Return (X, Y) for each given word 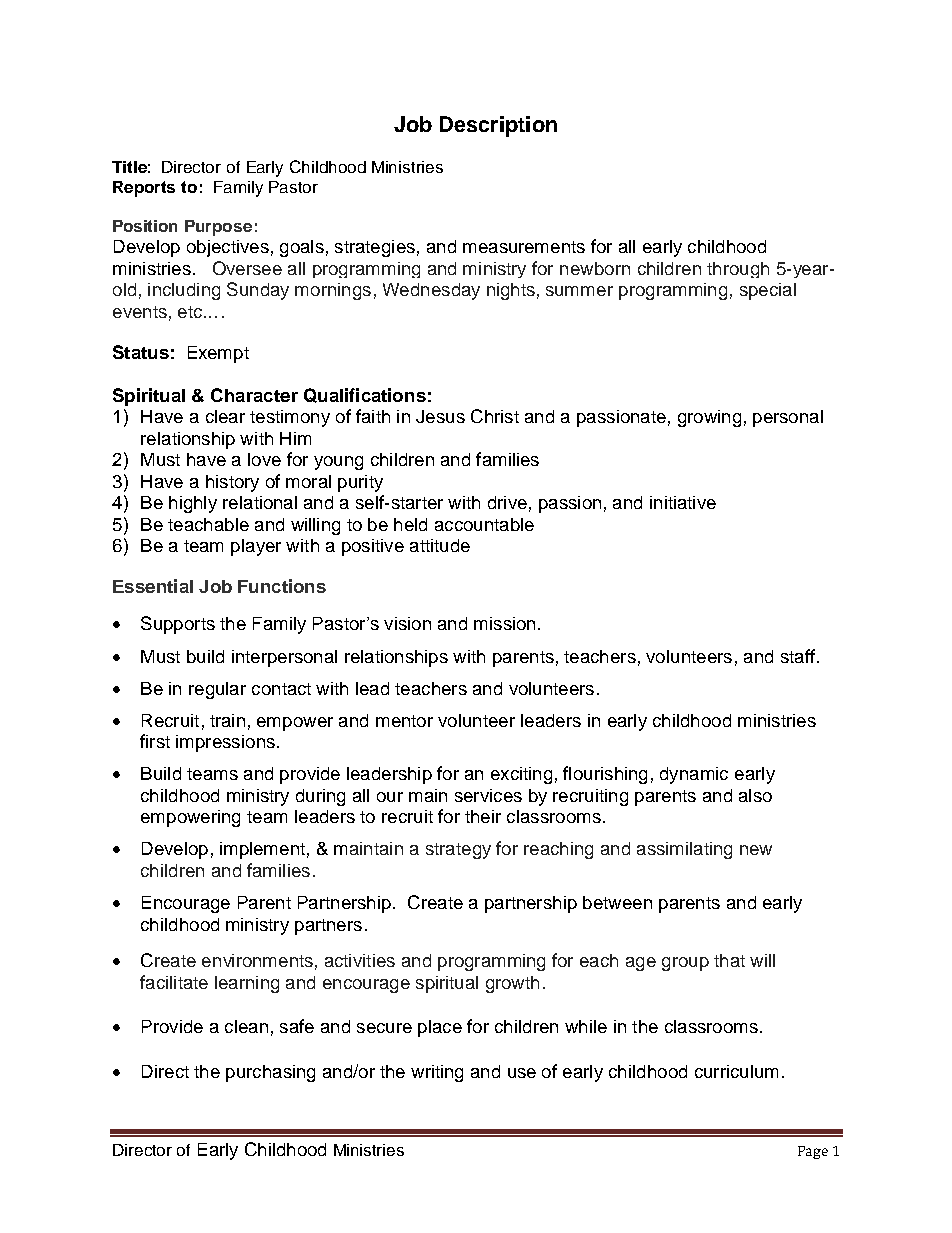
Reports (144, 189)
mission (504, 623)
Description (498, 126)
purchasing (270, 1073)
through (738, 270)
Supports (178, 625)
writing (437, 1073)
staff (798, 656)
